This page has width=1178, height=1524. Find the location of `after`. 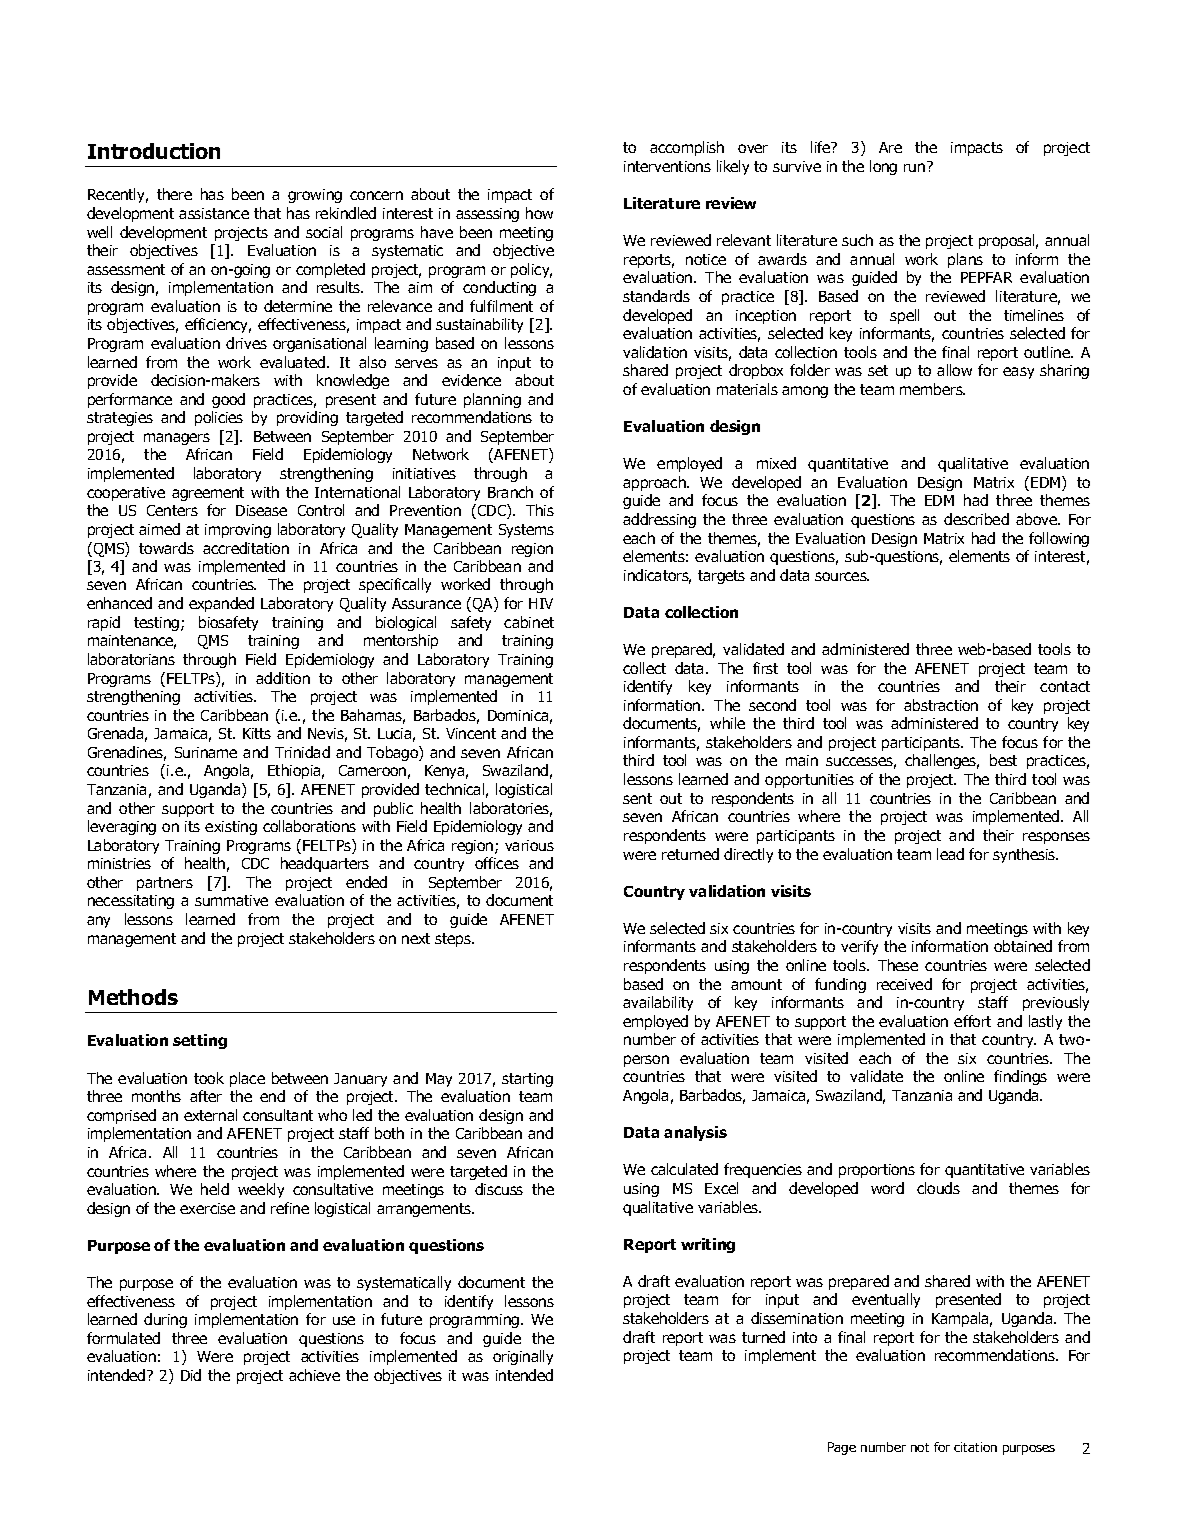

after is located at coordinates (206, 1096).
